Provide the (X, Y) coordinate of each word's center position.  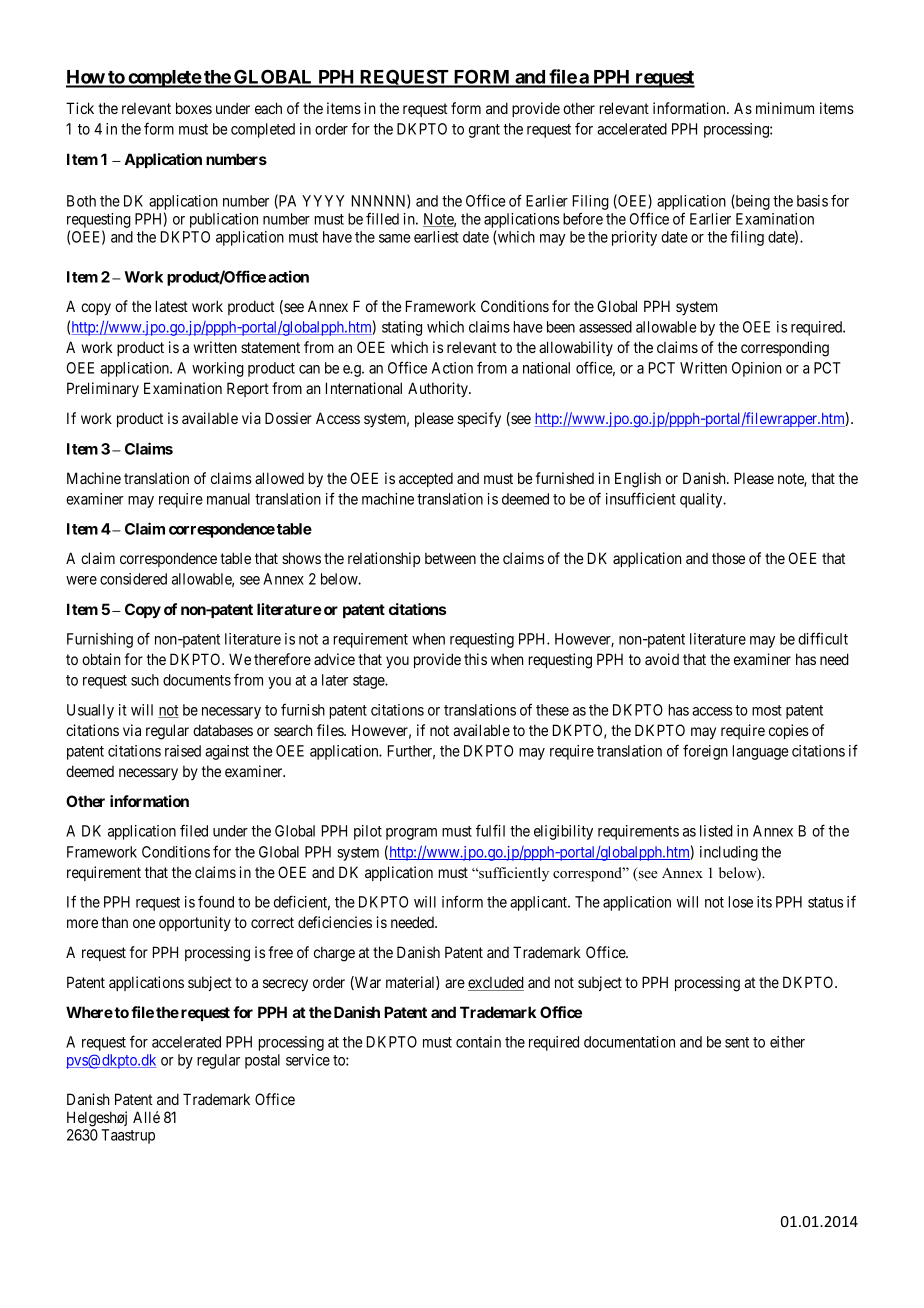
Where (89, 1012)
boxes (194, 108)
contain (478, 1042)
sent (737, 1042)
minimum (785, 108)
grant (484, 131)
